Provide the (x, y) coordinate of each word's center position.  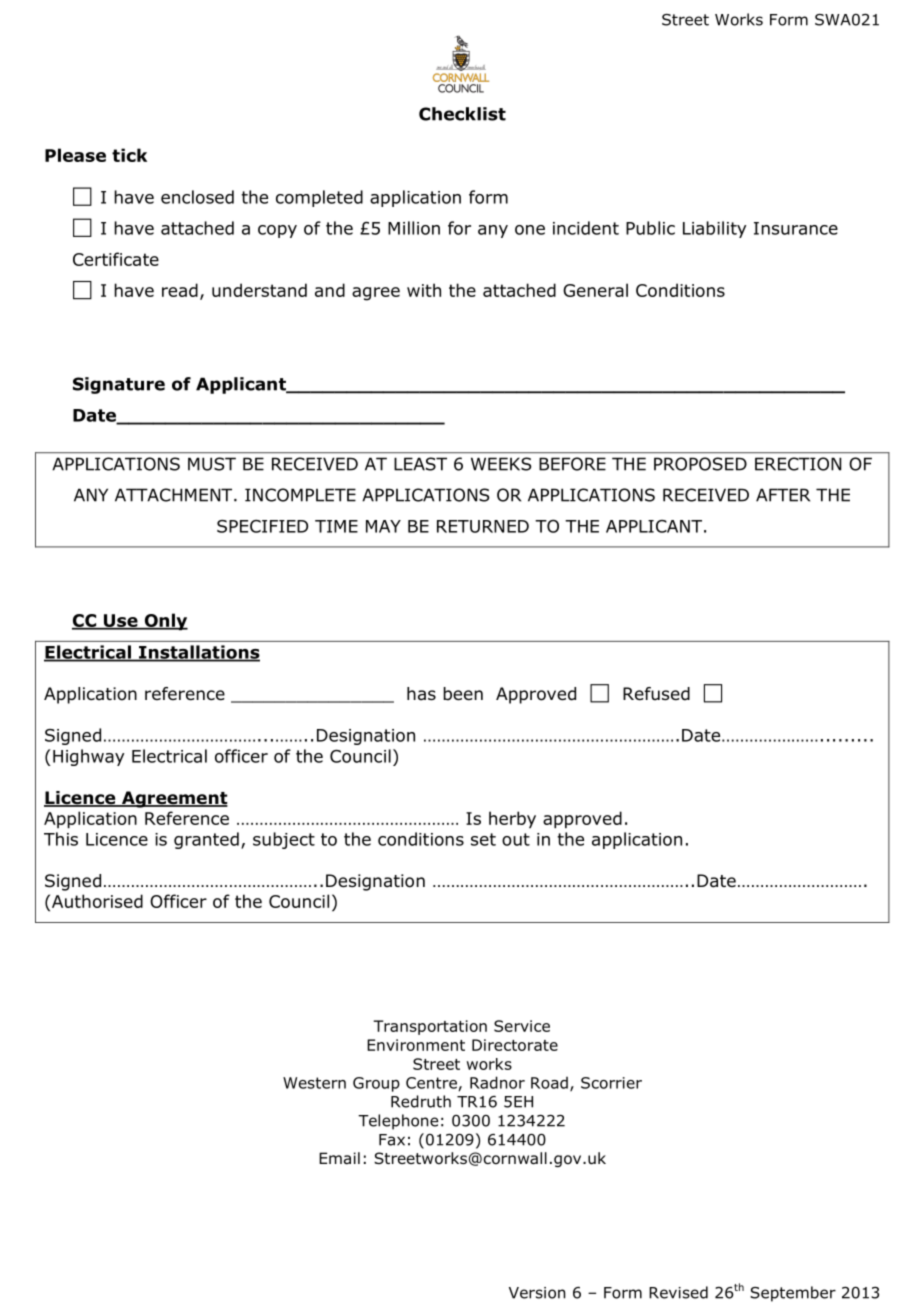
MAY (383, 526)
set (483, 839)
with (424, 290)
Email (339, 1158)
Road (549, 1083)
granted (206, 840)
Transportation (430, 1027)
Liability (714, 229)
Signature (119, 385)
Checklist (462, 114)
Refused (656, 694)
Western (314, 1083)
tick (129, 155)
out (516, 839)
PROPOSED (700, 464)
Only (165, 622)
